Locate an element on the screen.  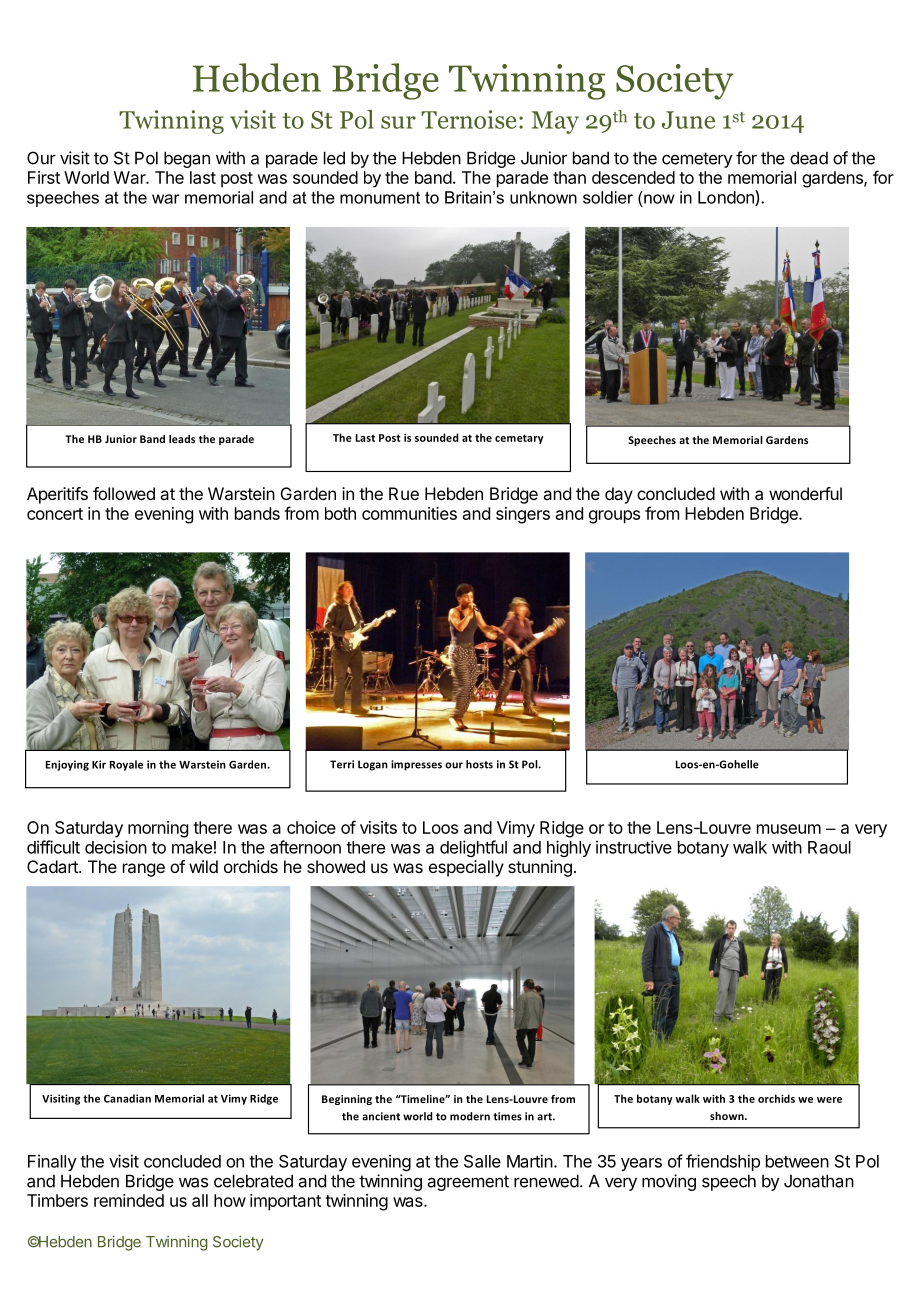
wonderful is located at coordinates (805, 493).
